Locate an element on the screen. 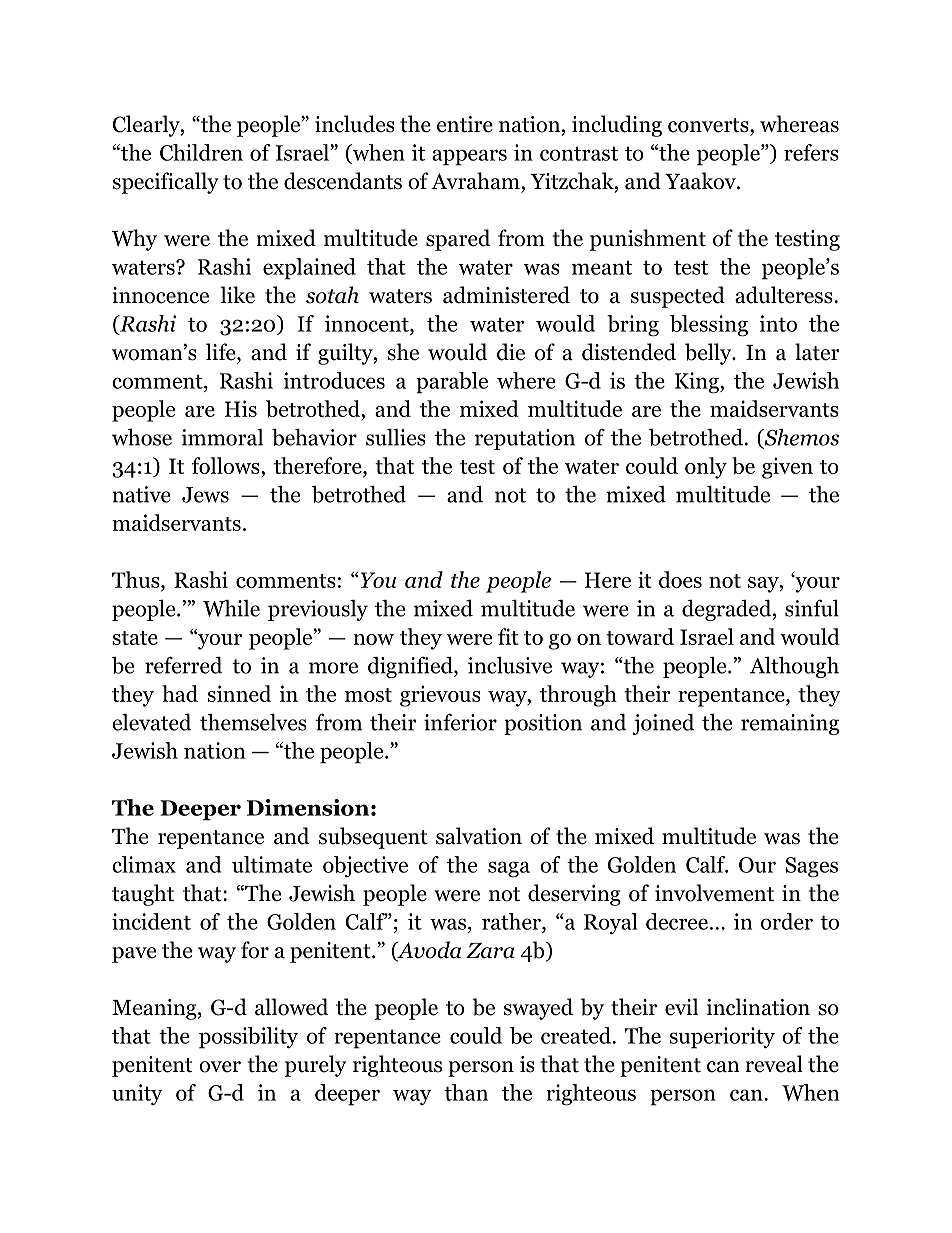 Image resolution: width=952 pixels, height=1233 pixels. Children is located at coordinates (201, 152).
